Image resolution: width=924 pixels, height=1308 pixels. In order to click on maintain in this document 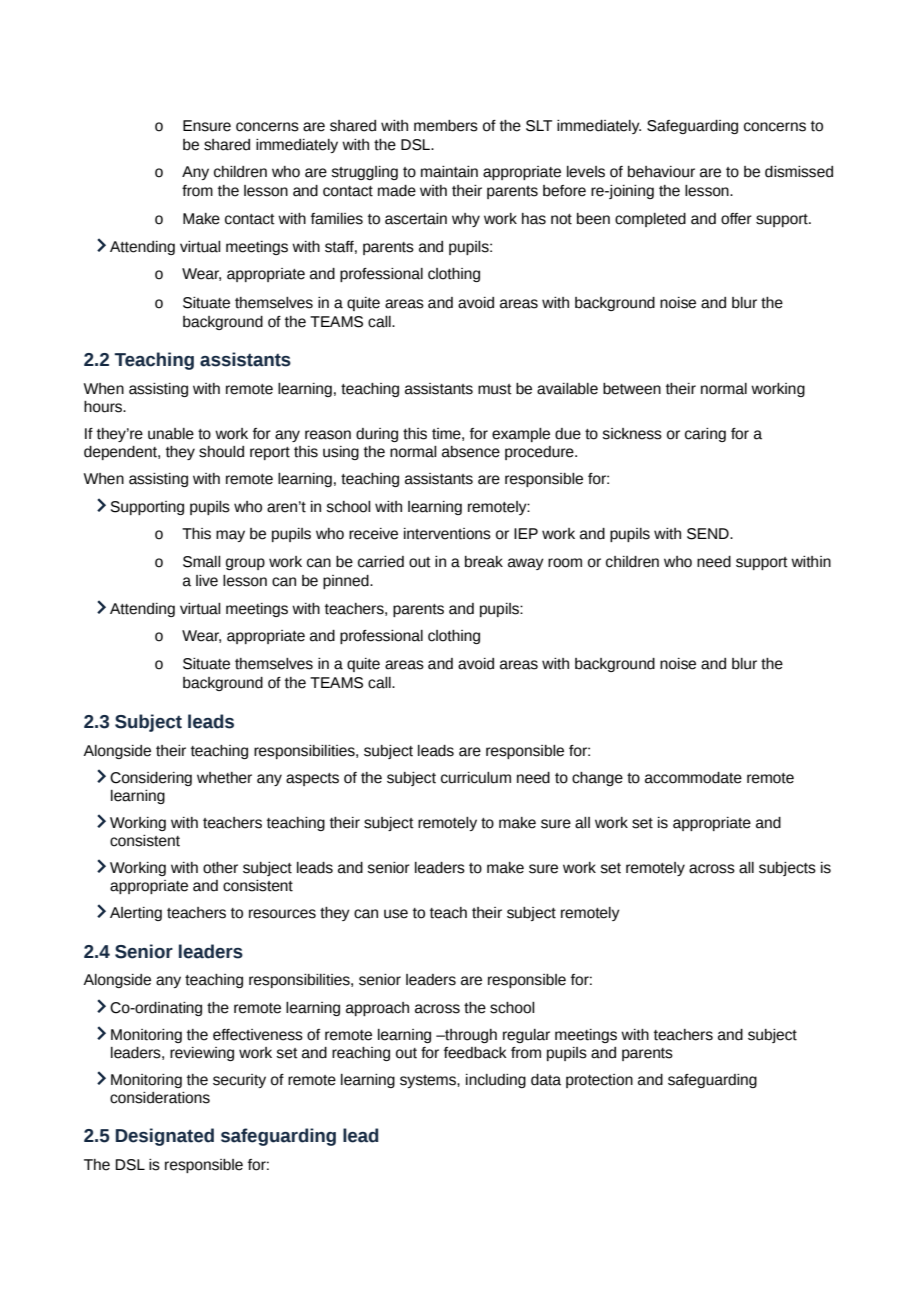, I will do `click(449, 172)`.
